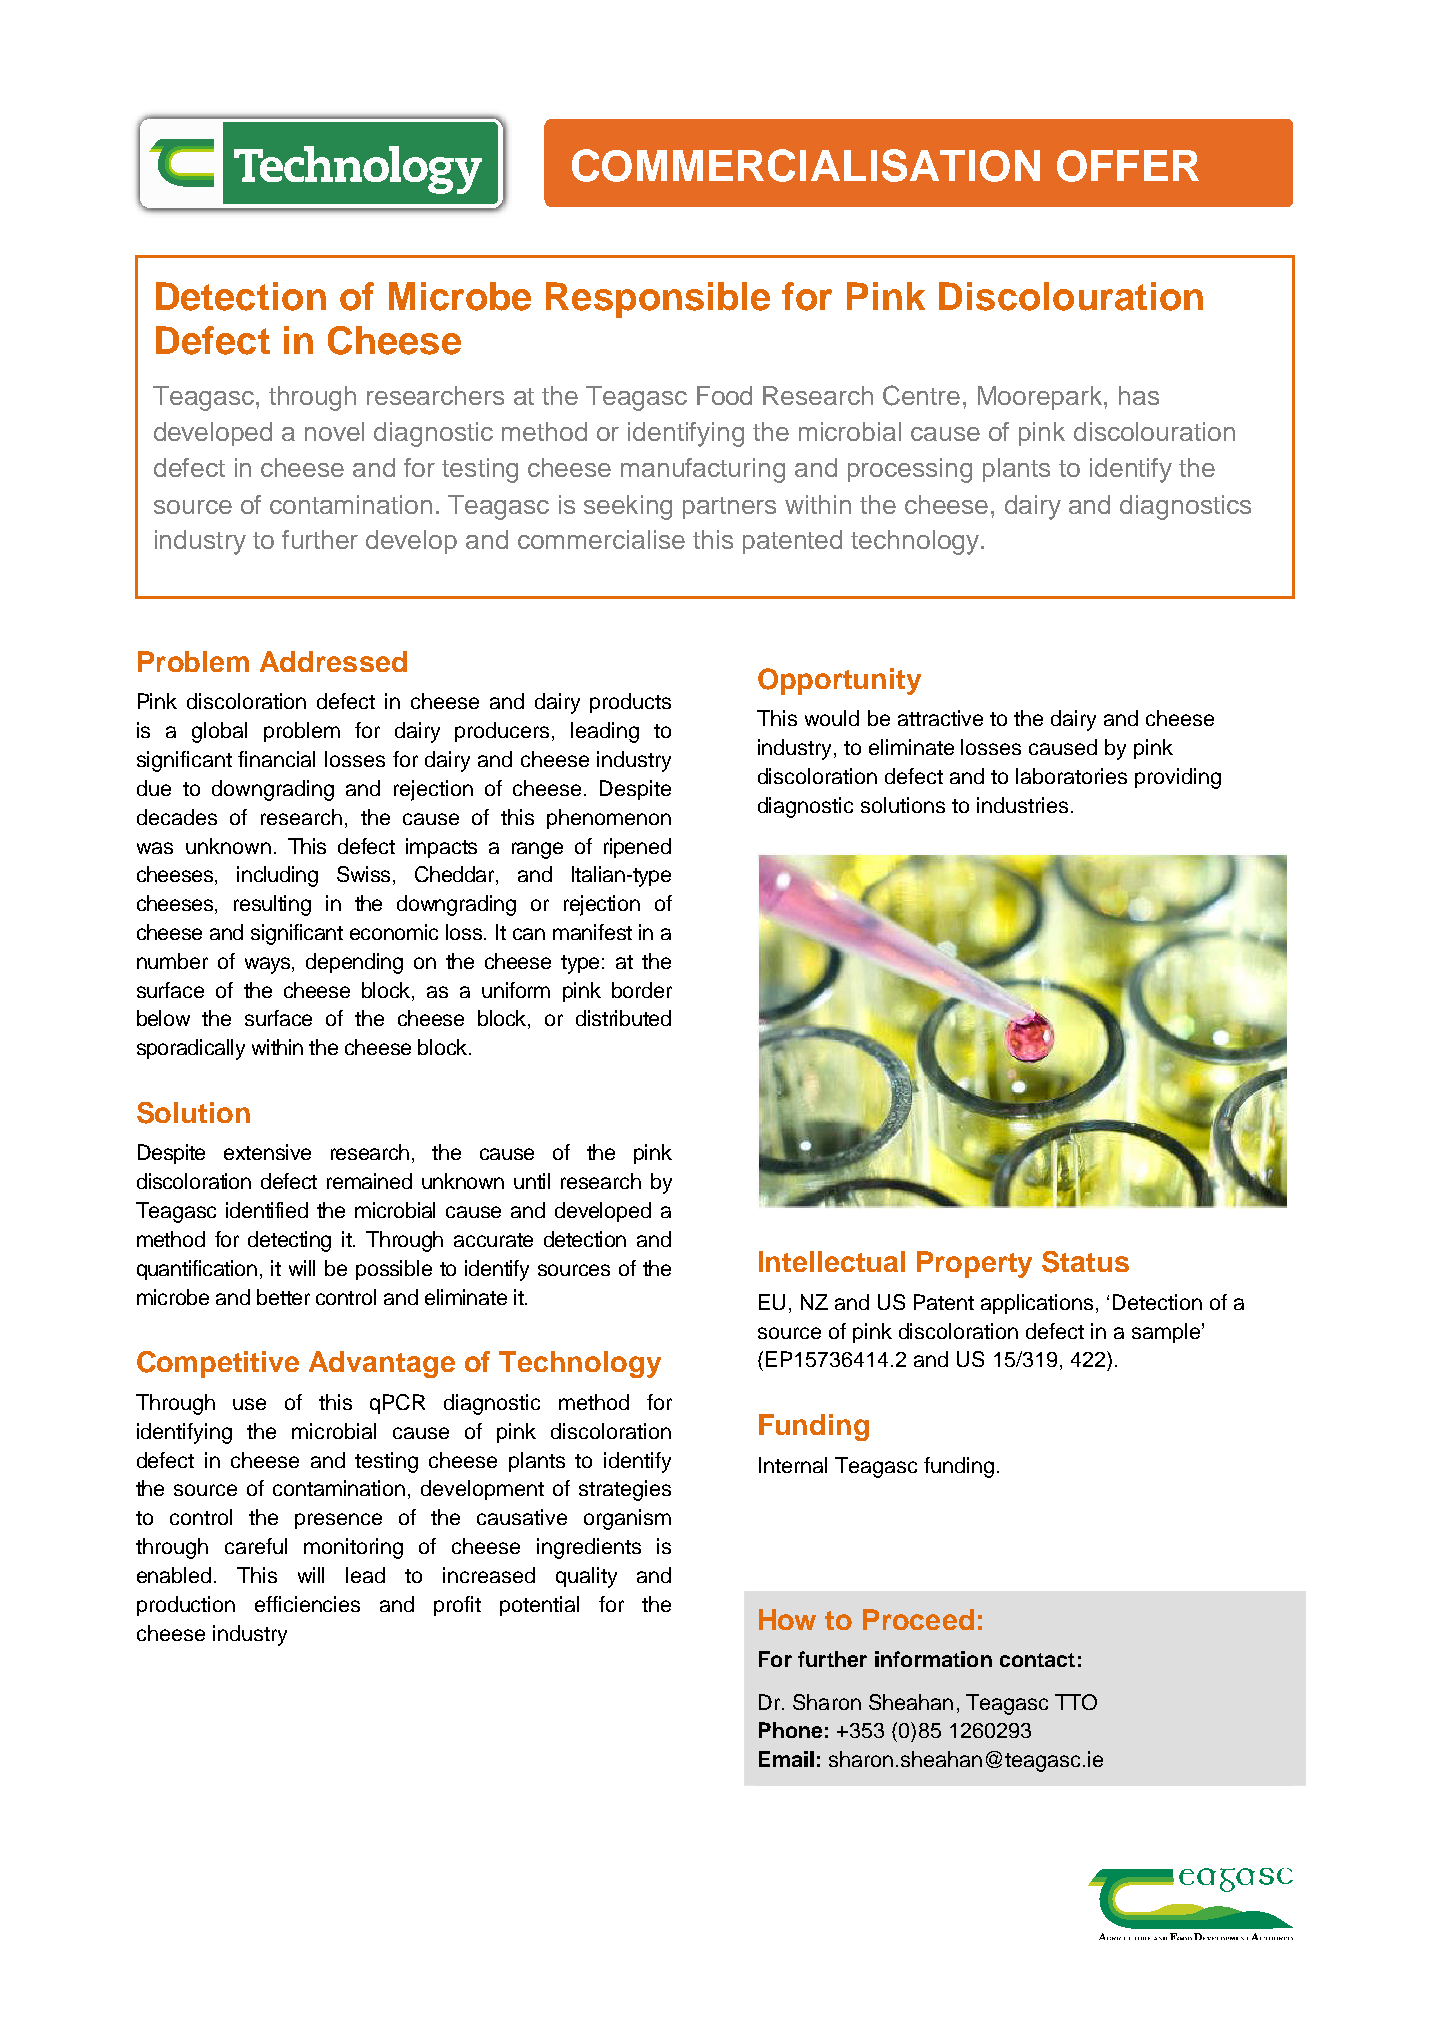  I want to click on attractive, so click(940, 718).
